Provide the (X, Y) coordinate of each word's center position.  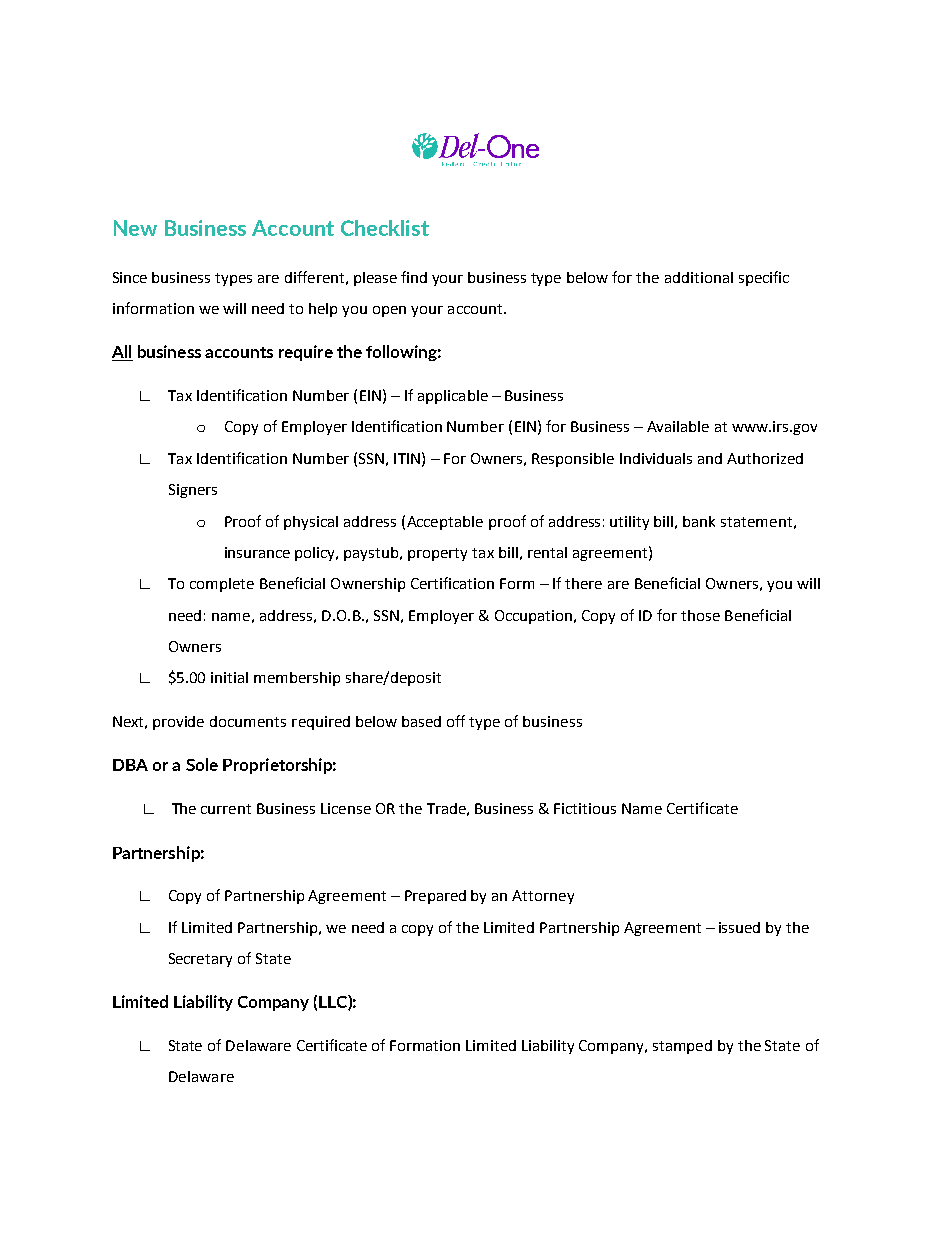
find (414, 277)
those (700, 615)
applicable (453, 397)
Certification (452, 583)
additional (699, 277)
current (226, 809)
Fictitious (585, 808)
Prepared (435, 897)
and (710, 458)
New (135, 228)
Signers (193, 491)
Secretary (200, 960)
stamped (682, 1047)
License (346, 808)
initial (229, 677)
